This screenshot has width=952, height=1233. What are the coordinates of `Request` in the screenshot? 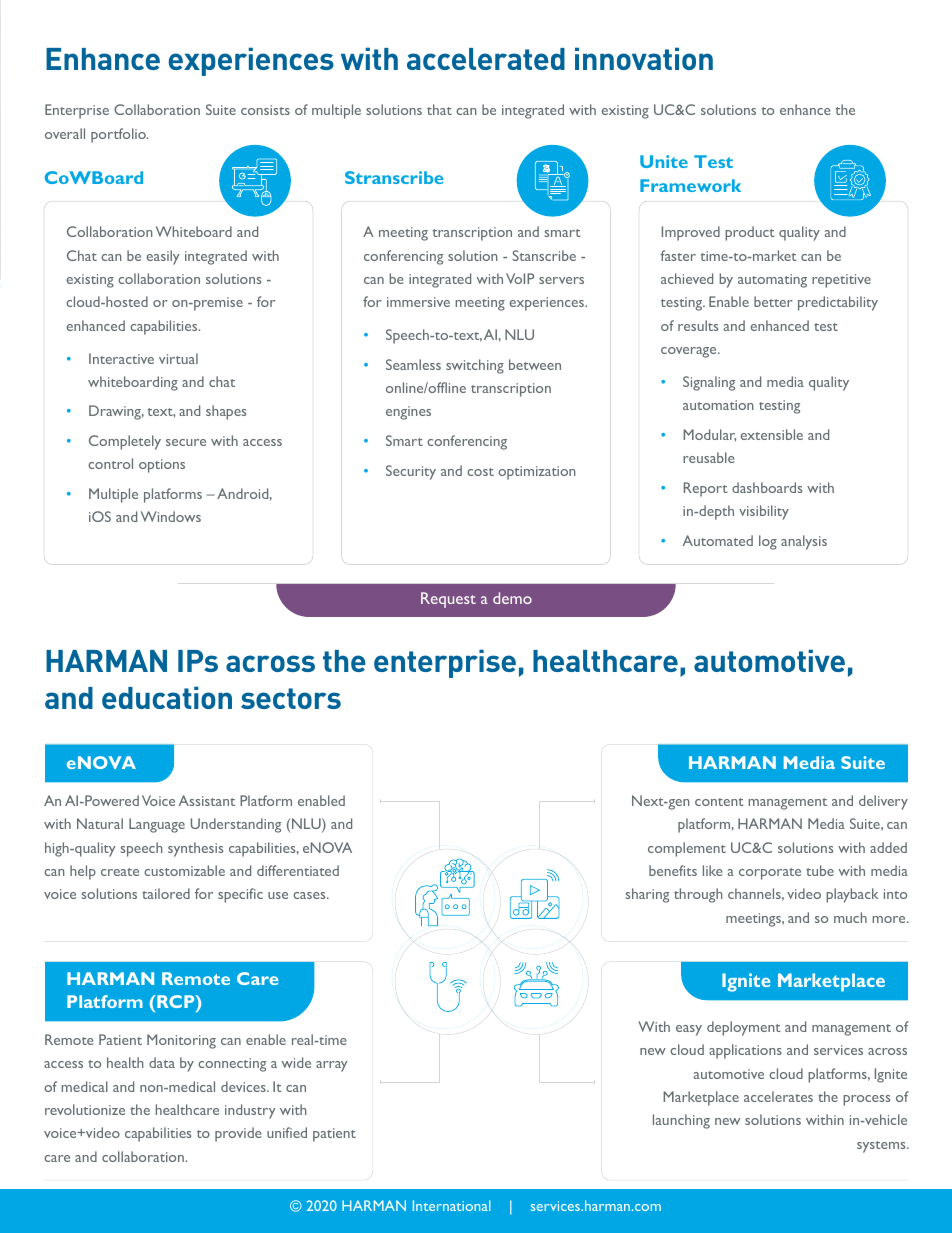 It's located at (448, 600).
